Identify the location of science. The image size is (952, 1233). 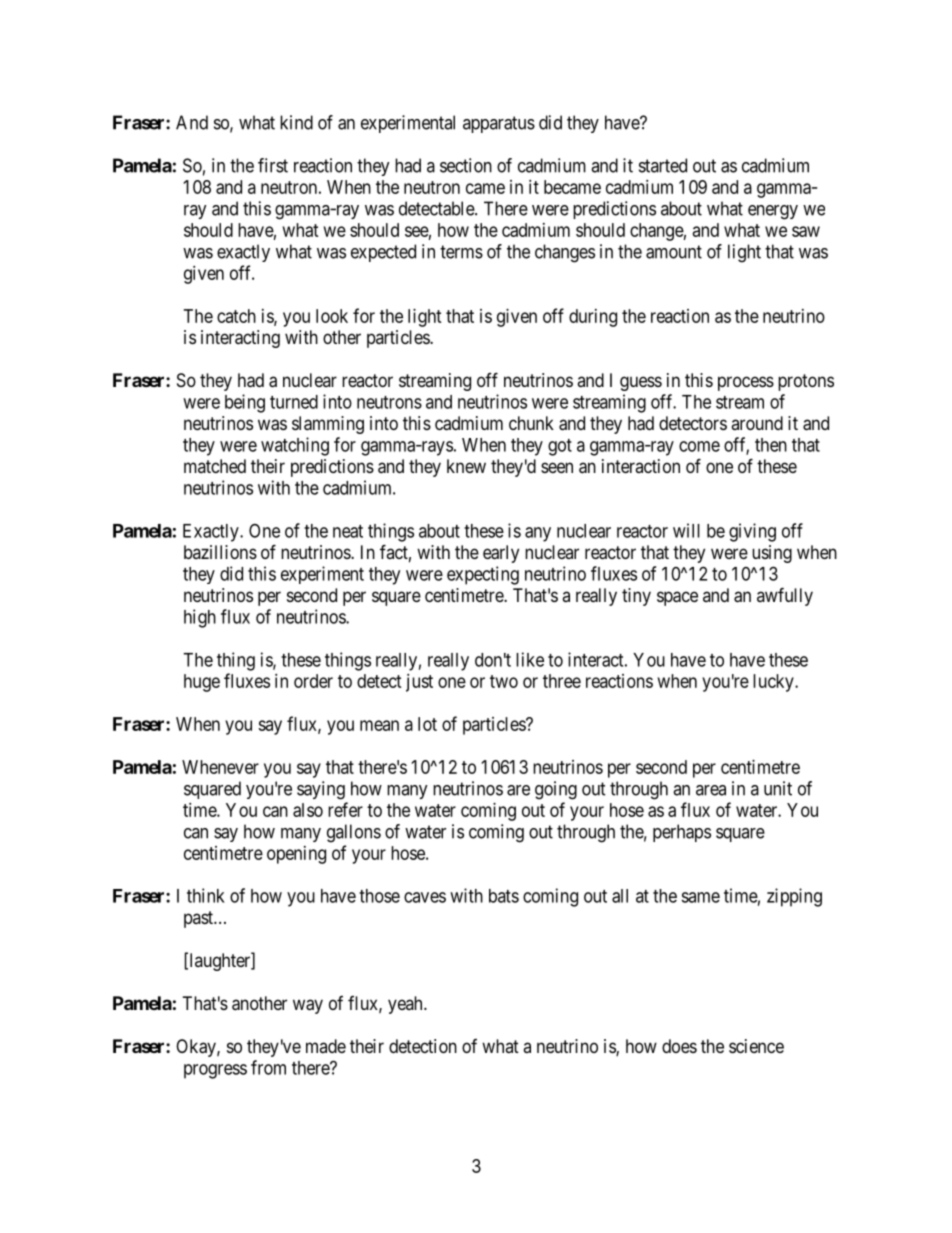
(756, 1046).
